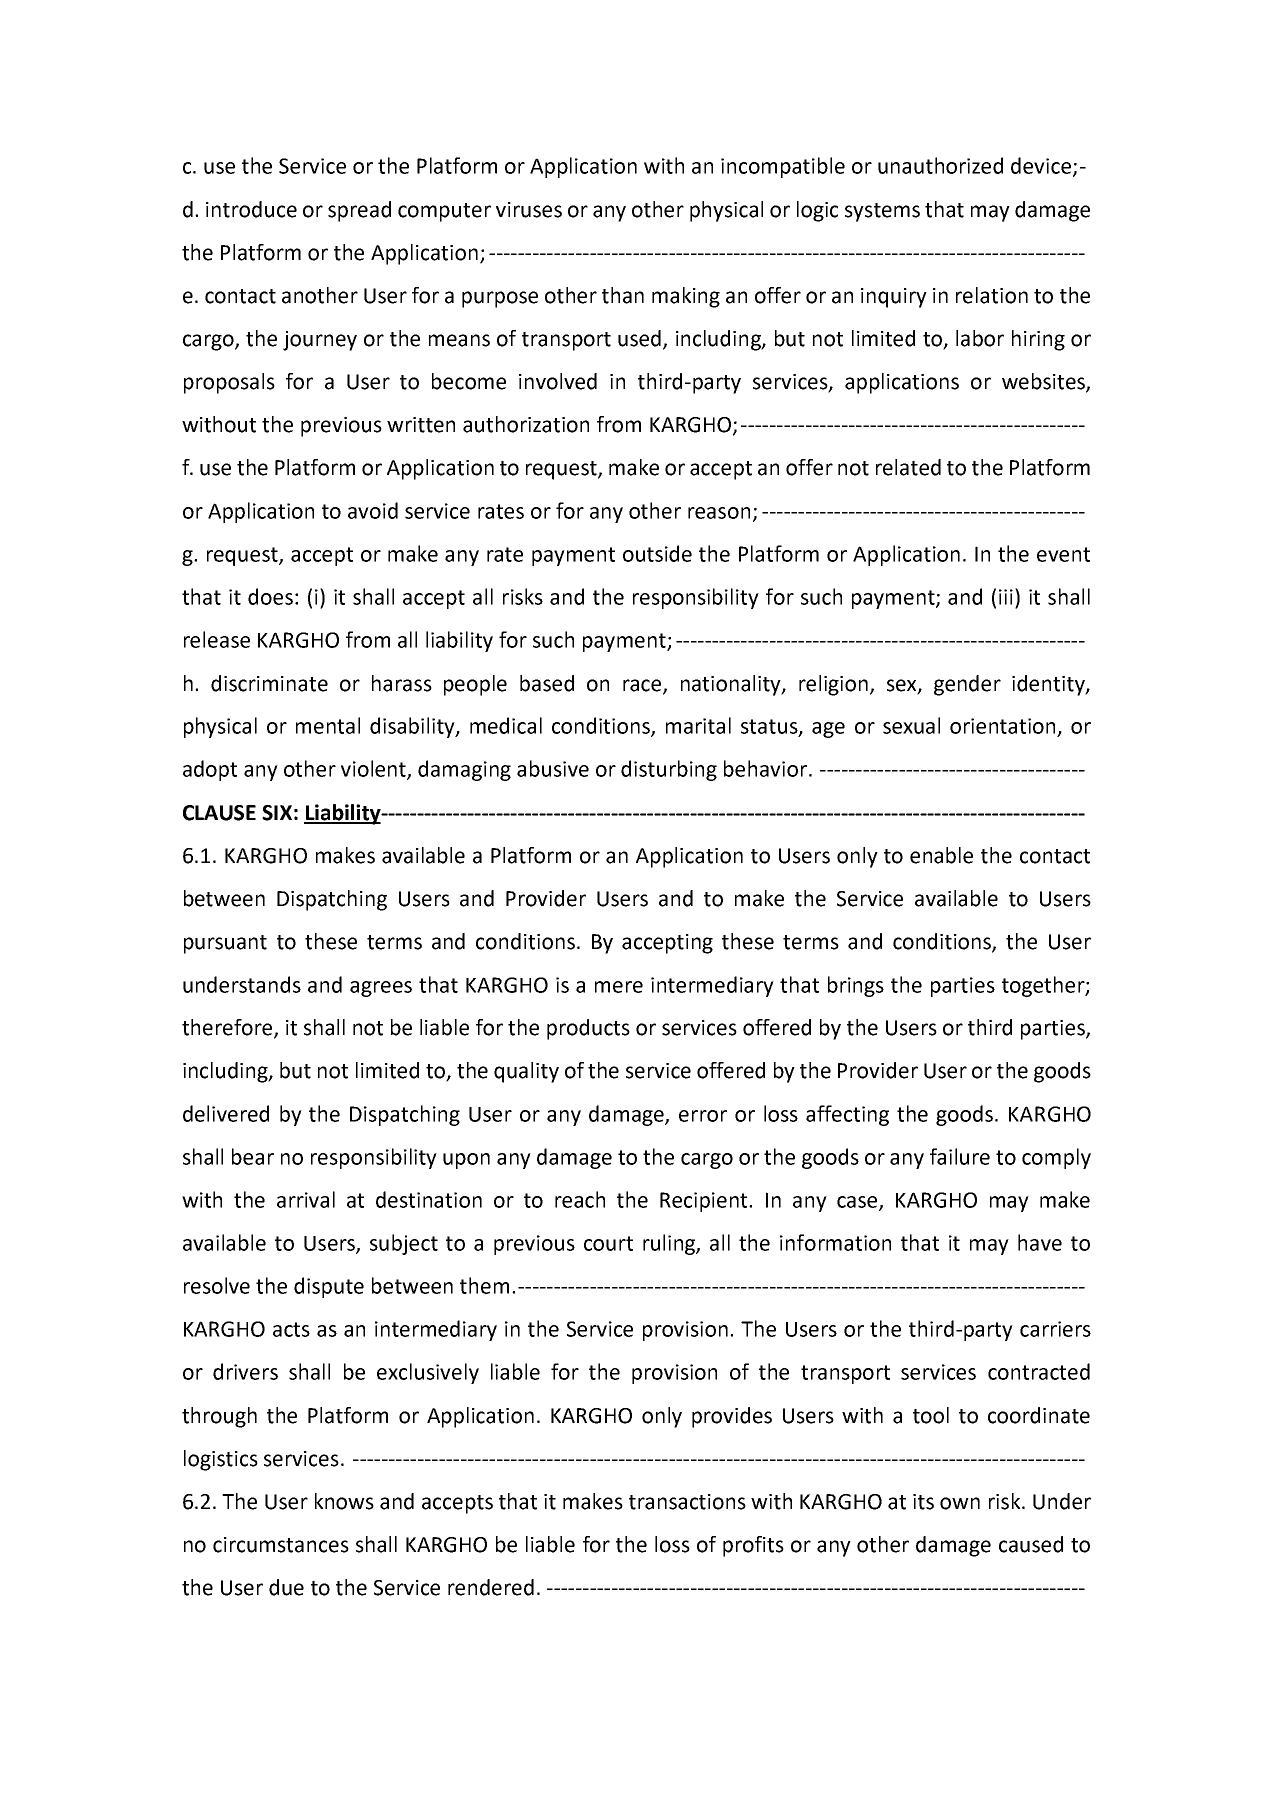  I want to click on court, so click(608, 1243).
